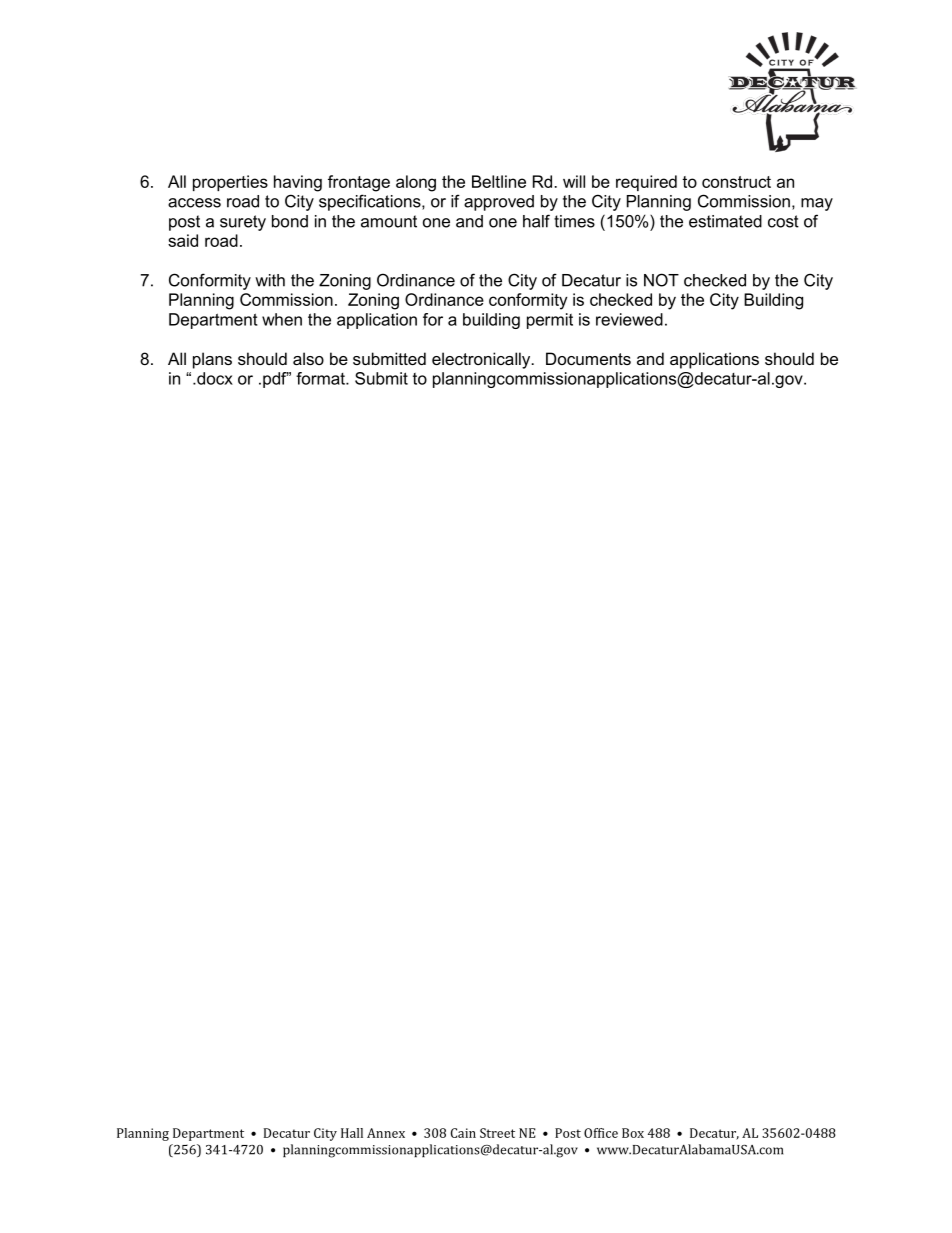 The width and height of the screenshot is (952, 1233). What do you see at coordinates (629, 319) in the screenshot?
I see `reviewed` at bounding box center [629, 319].
